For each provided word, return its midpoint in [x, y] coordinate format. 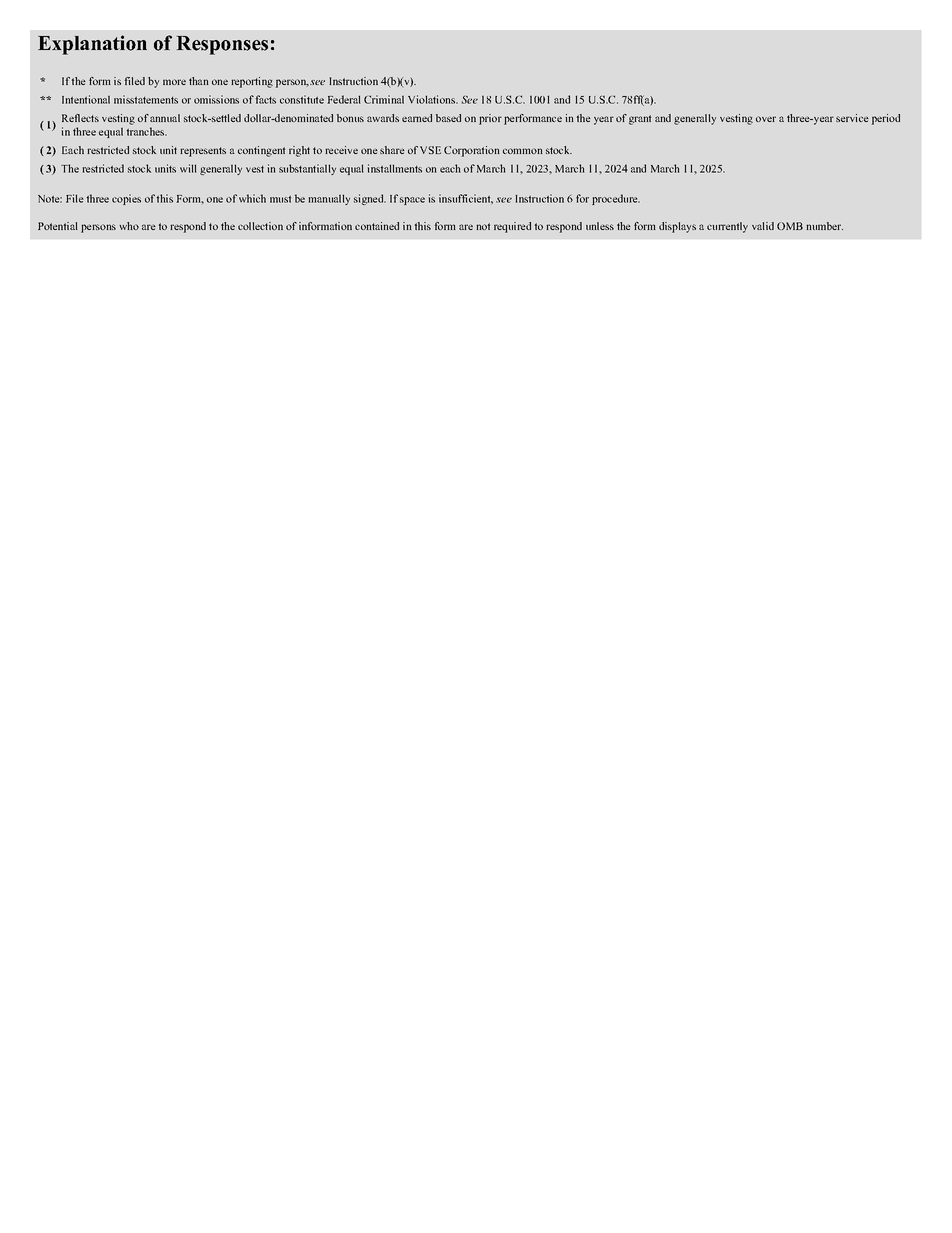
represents [203, 152]
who [129, 226]
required [512, 227]
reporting [252, 82]
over [766, 119]
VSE [430, 150]
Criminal [384, 99]
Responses [222, 45]
